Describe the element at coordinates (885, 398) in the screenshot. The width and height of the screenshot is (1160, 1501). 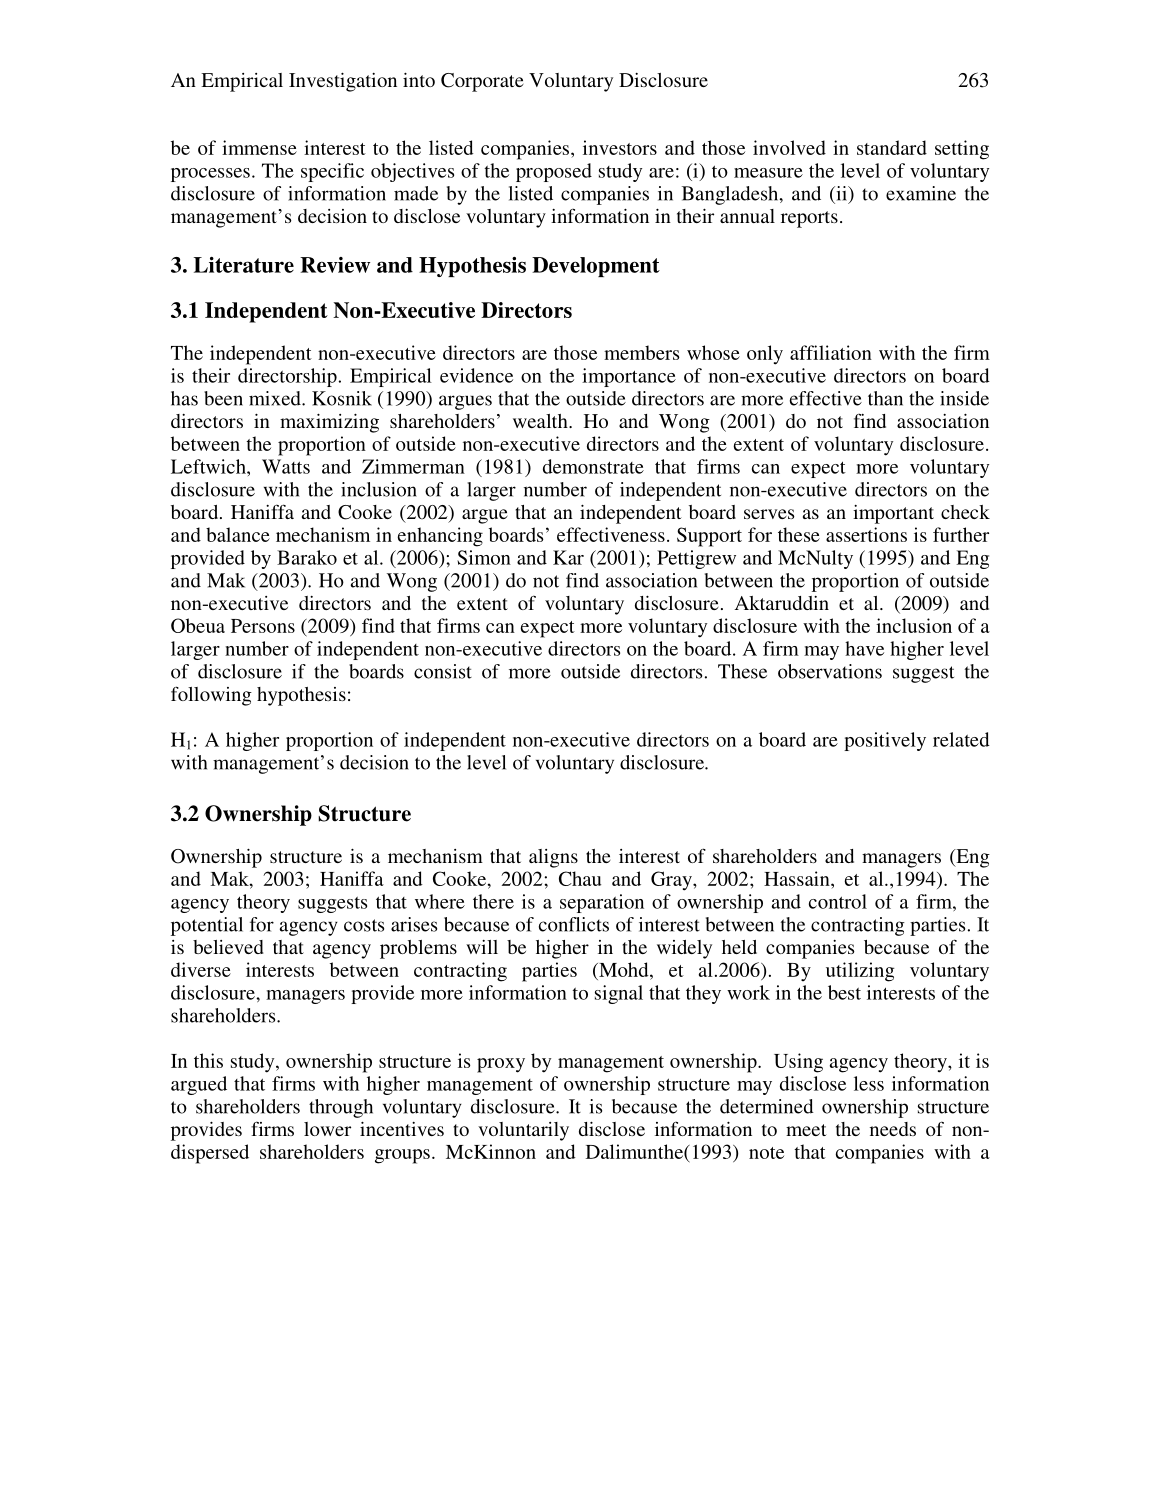
I see `than` at that location.
